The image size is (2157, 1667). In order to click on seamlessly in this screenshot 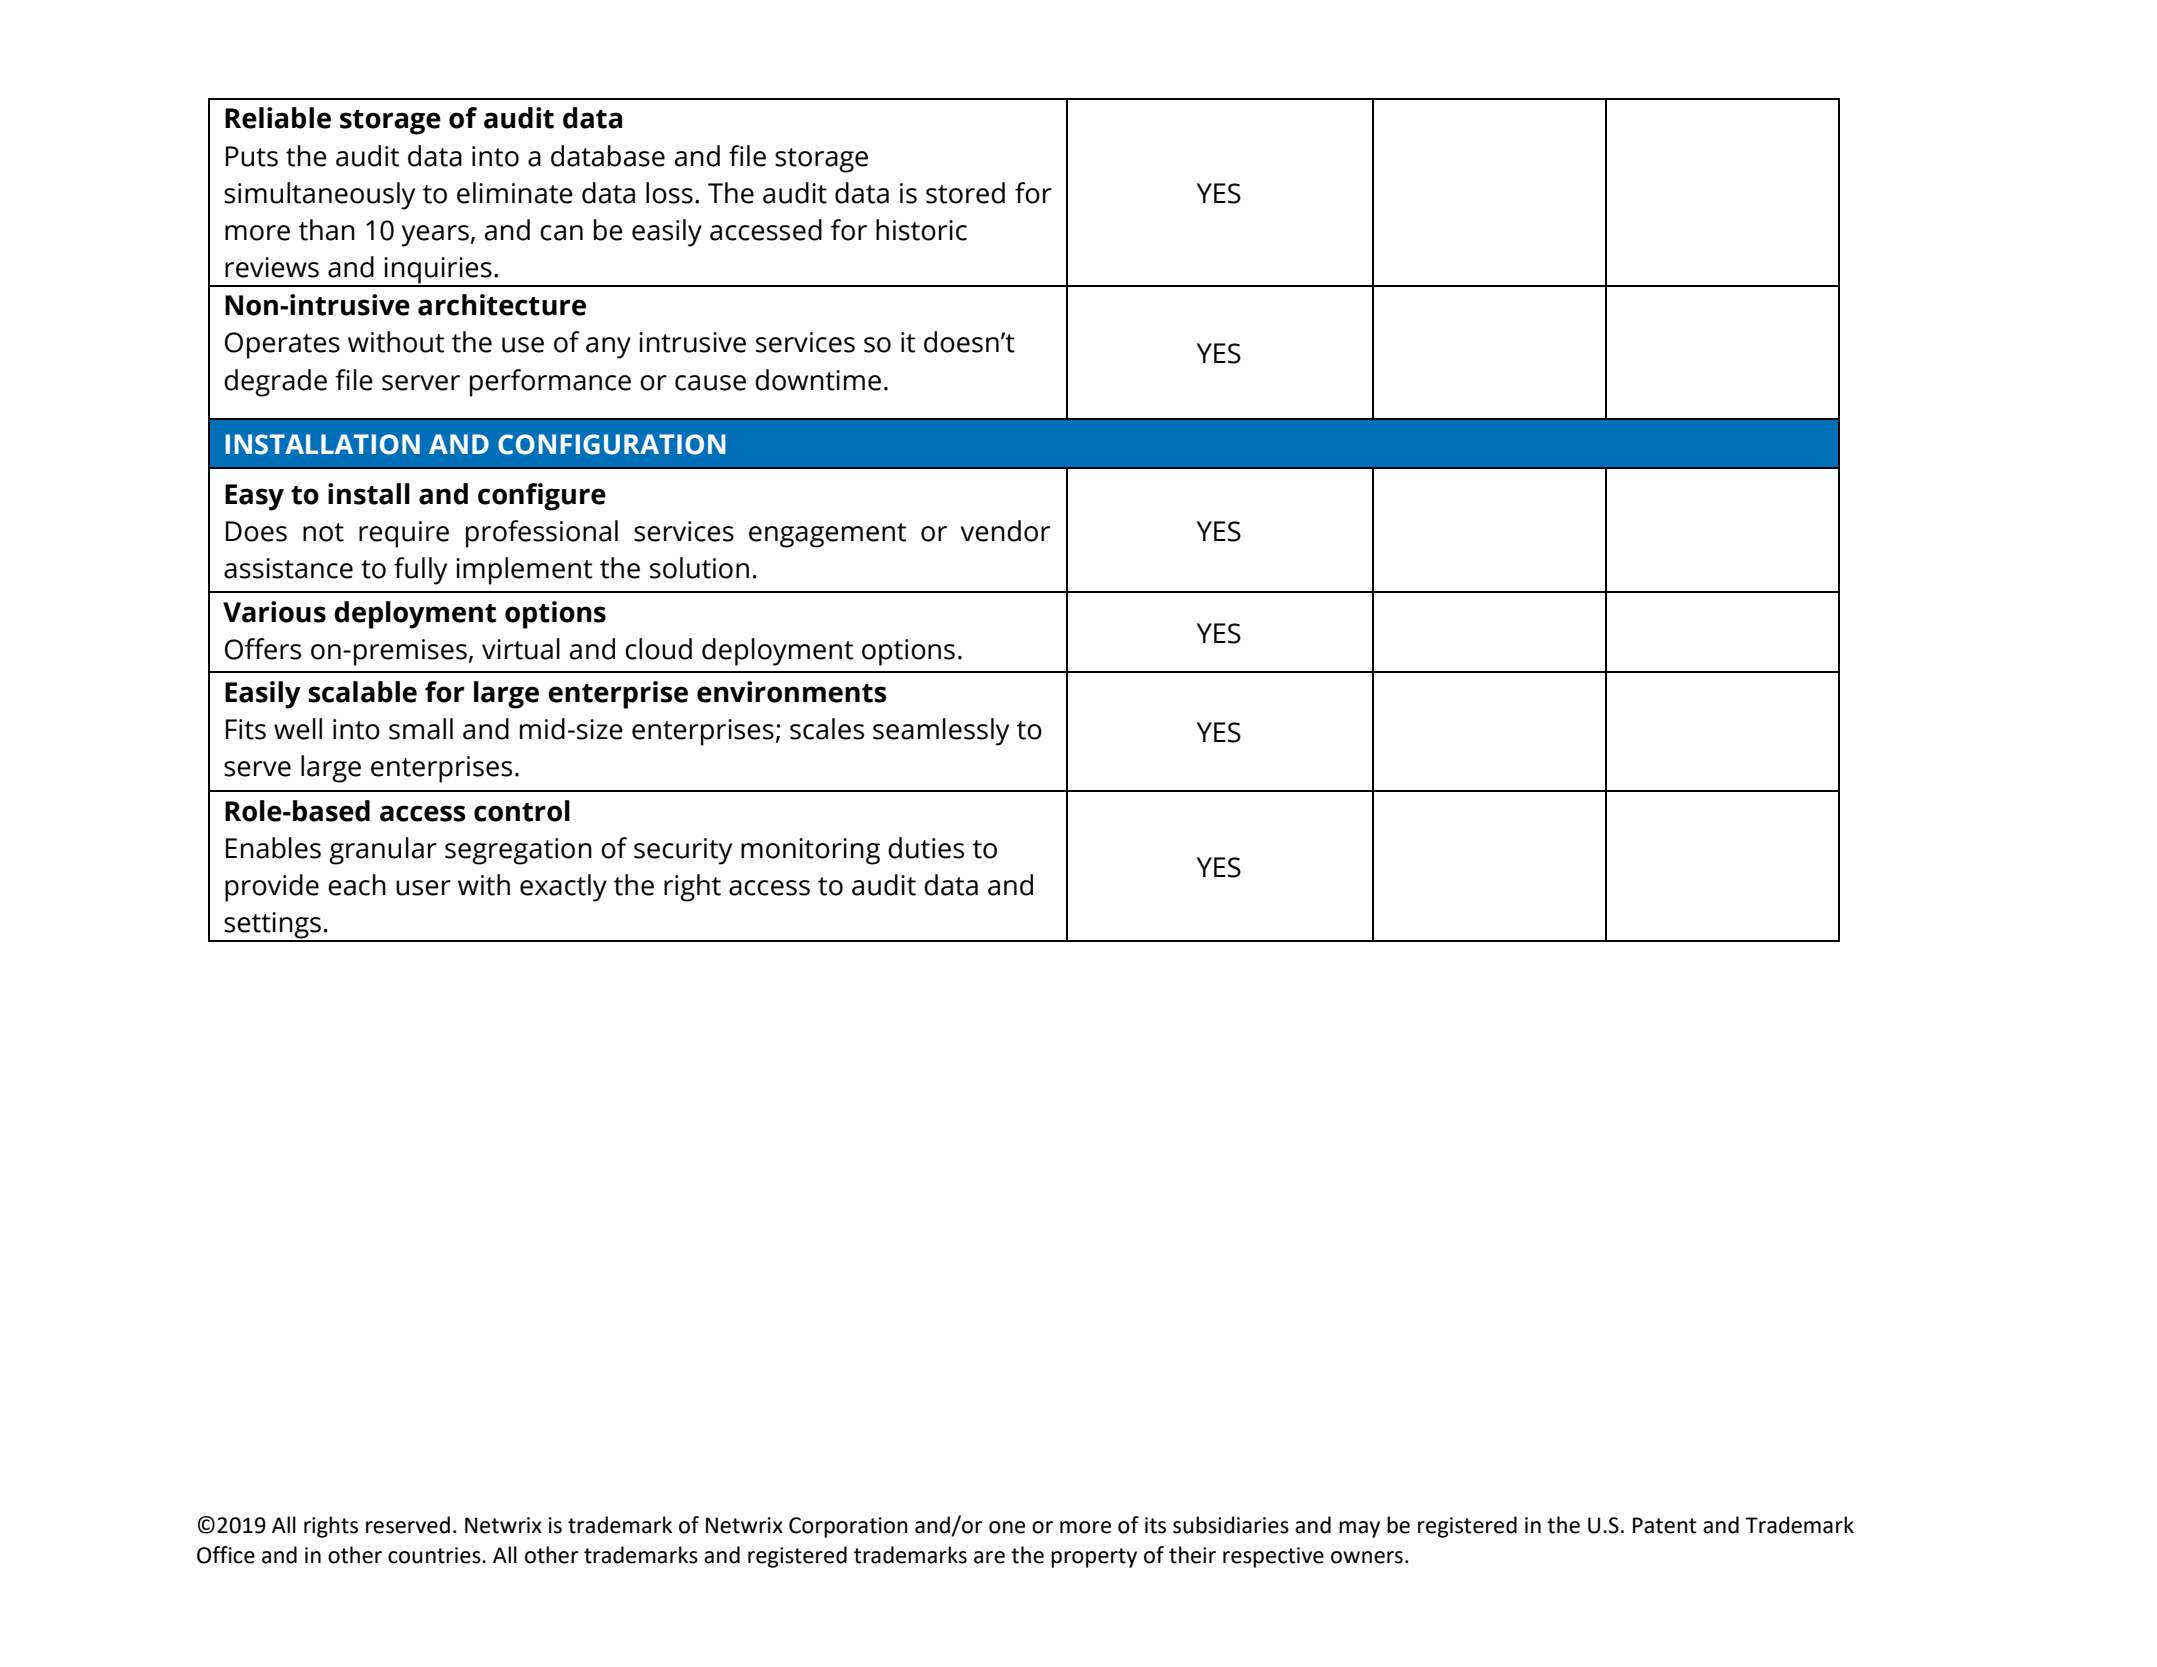, I will do `click(941, 732)`.
